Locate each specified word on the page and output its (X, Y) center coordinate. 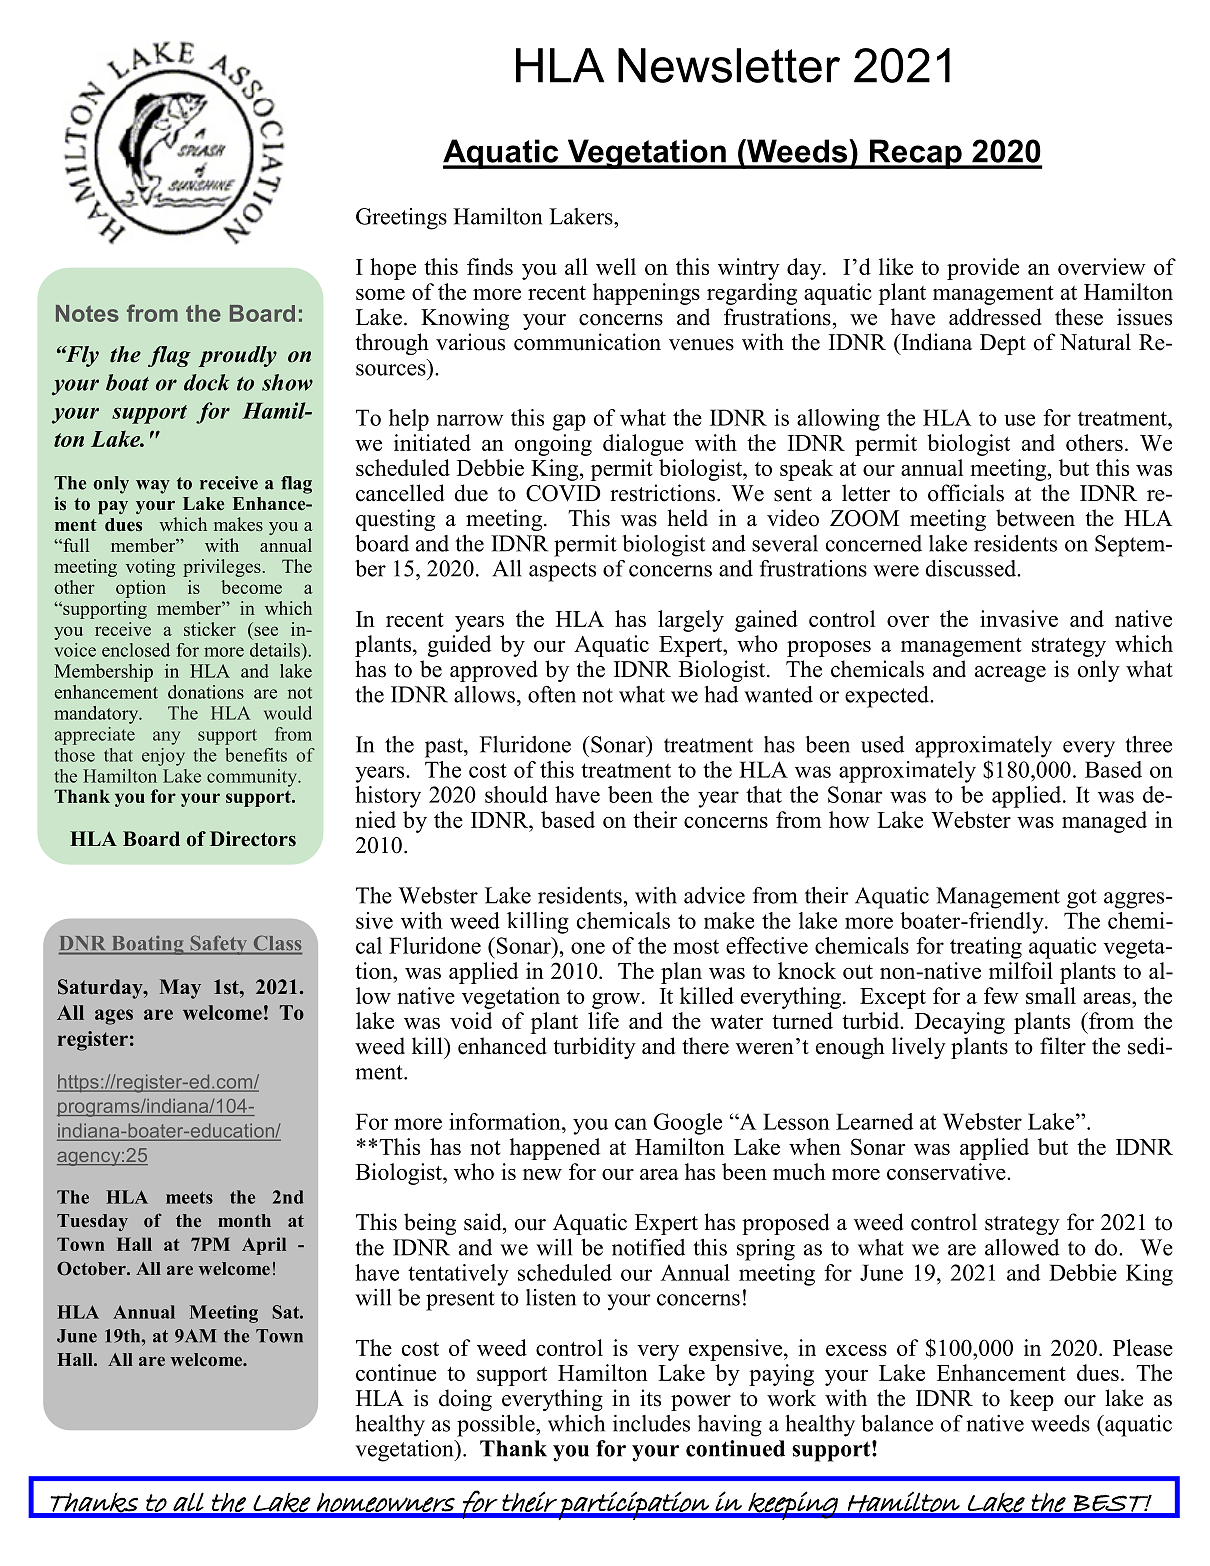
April (264, 1246)
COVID (563, 493)
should (516, 794)
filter (1063, 1046)
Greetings (401, 219)
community (253, 778)
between (1035, 518)
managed (1104, 822)
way (153, 487)
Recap (916, 154)
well (616, 266)
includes (651, 1423)
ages (114, 1017)
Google (688, 1124)
